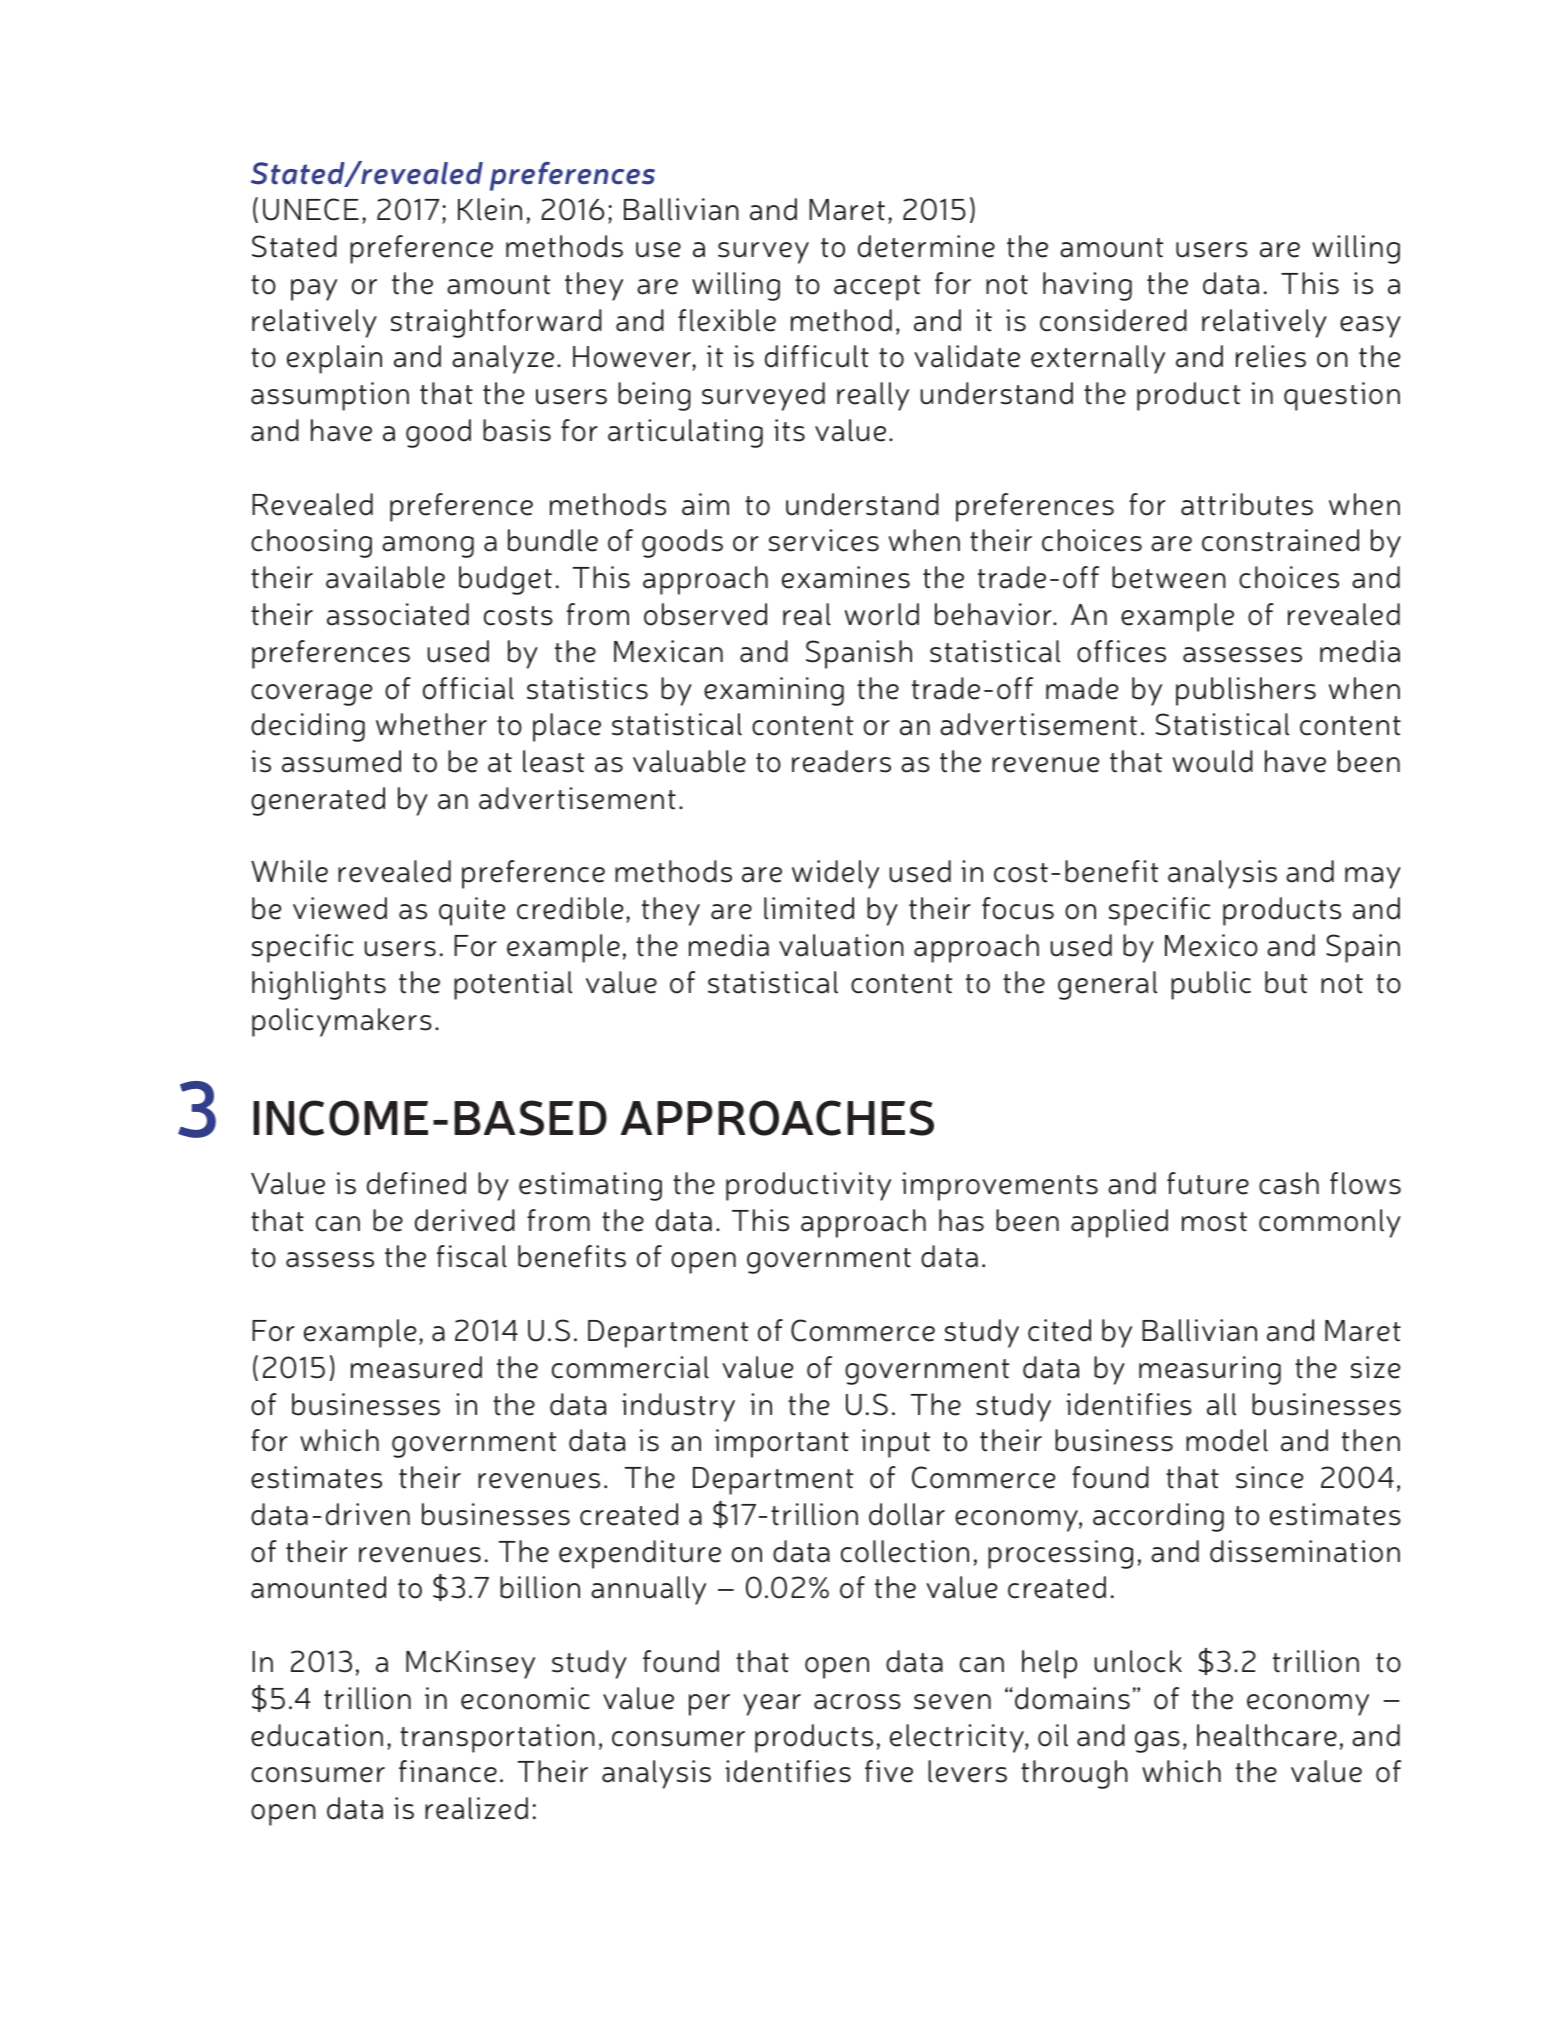 Image resolution: width=1563 pixels, height=2023 pixels. What do you see at coordinates (490, 209) in the document?
I see `Klein` at bounding box center [490, 209].
